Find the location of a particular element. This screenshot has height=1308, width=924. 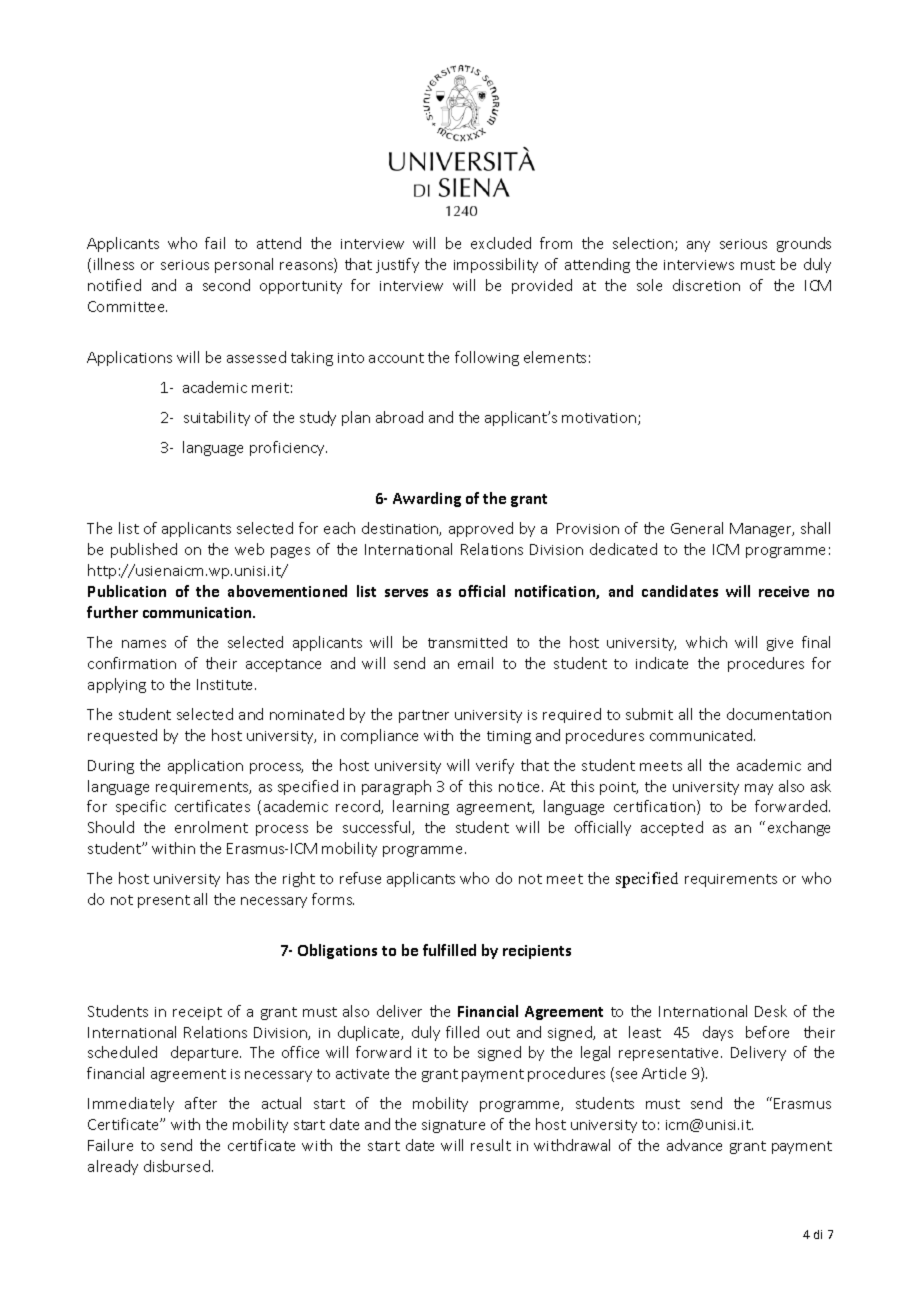

disbursed is located at coordinates (177, 1166).
